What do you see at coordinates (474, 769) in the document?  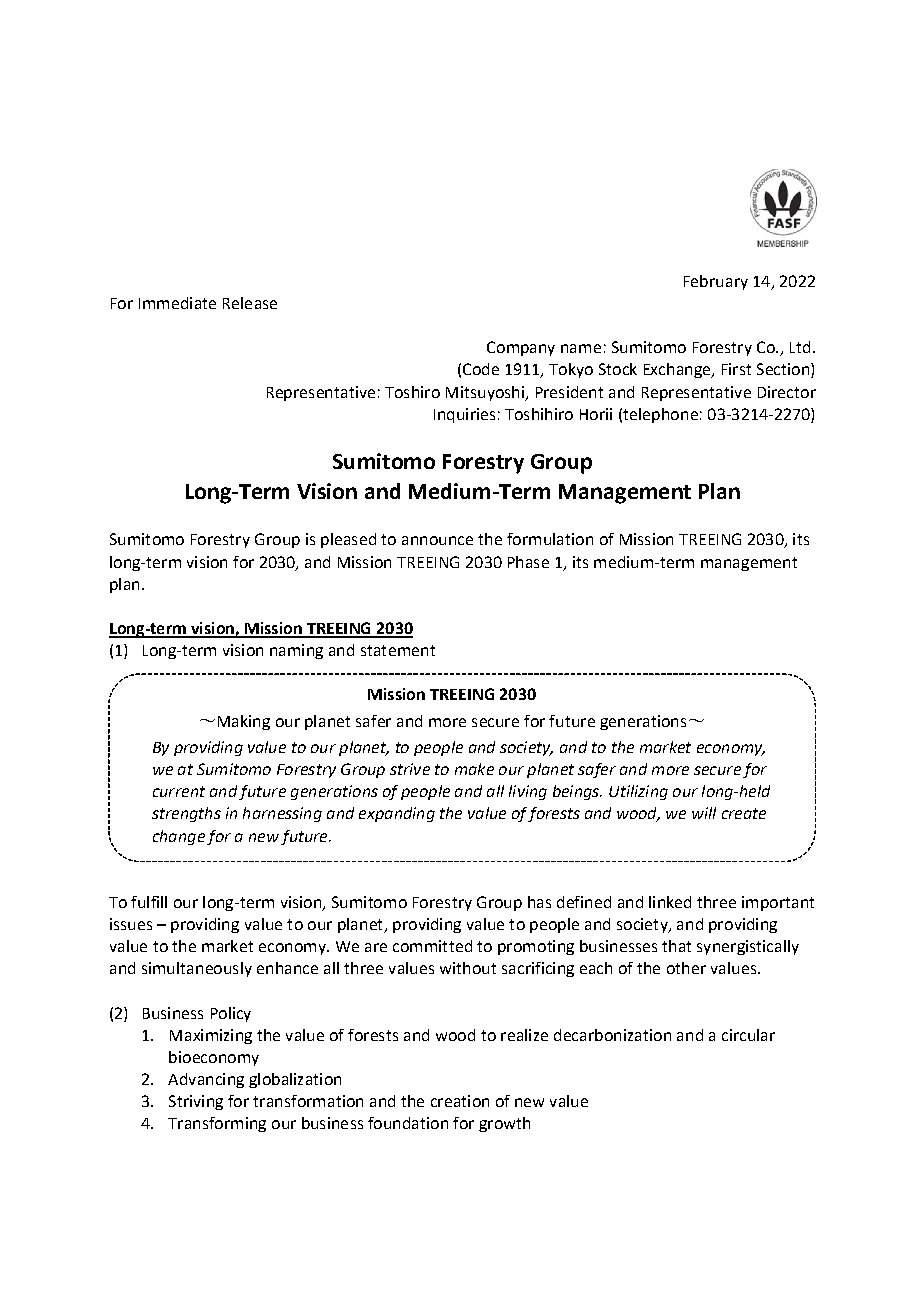 I see `make` at bounding box center [474, 769].
